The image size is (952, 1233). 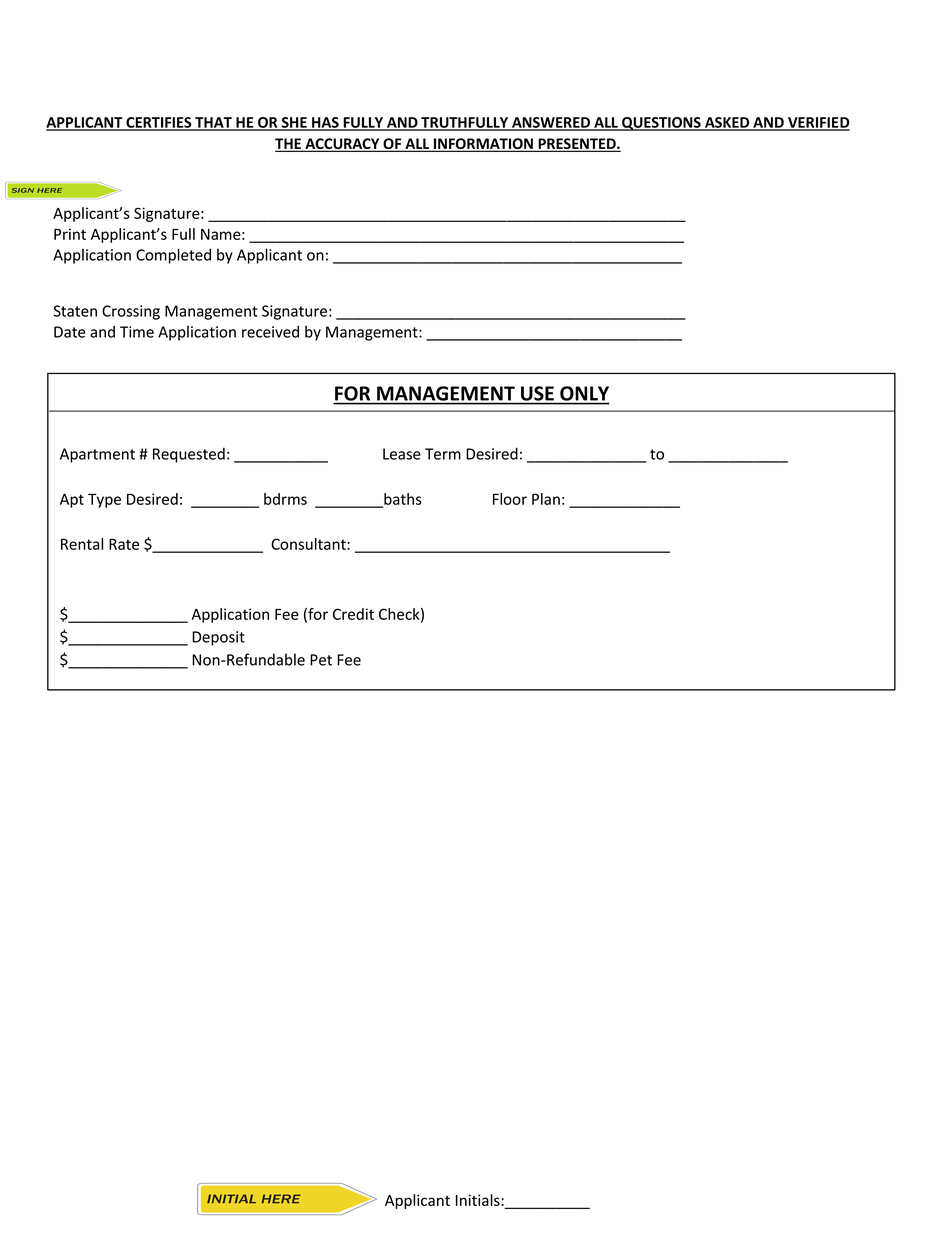 I want to click on Crossing, so click(x=131, y=312).
